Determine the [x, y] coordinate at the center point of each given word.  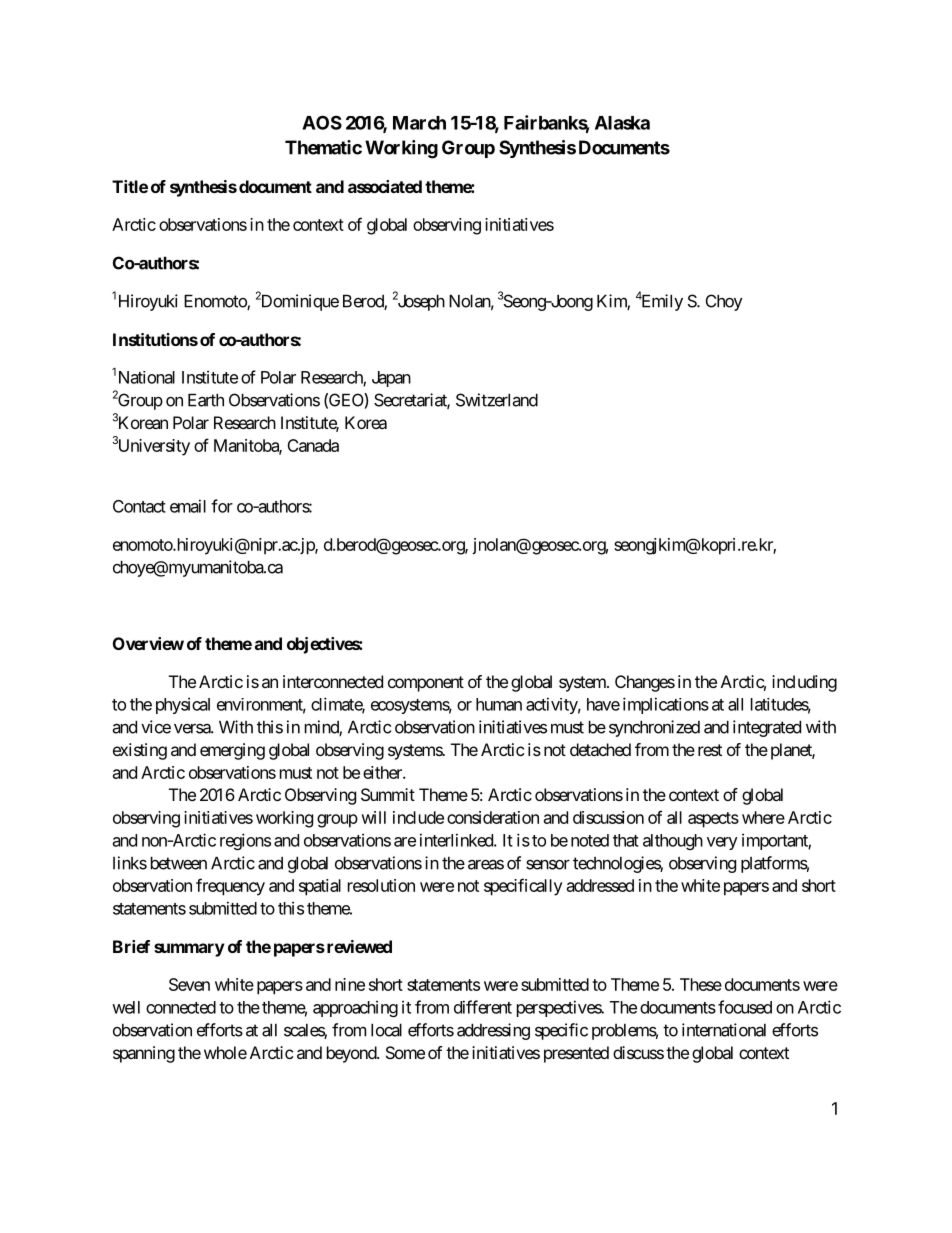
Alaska [622, 123]
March [419, 123]
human [499, 704]
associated [385, 186]
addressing [493, 1031]
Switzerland [497, 400]
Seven [189, 984]
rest [710, 750]
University [152, 447]
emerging [232, 751]
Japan [391, 379]
